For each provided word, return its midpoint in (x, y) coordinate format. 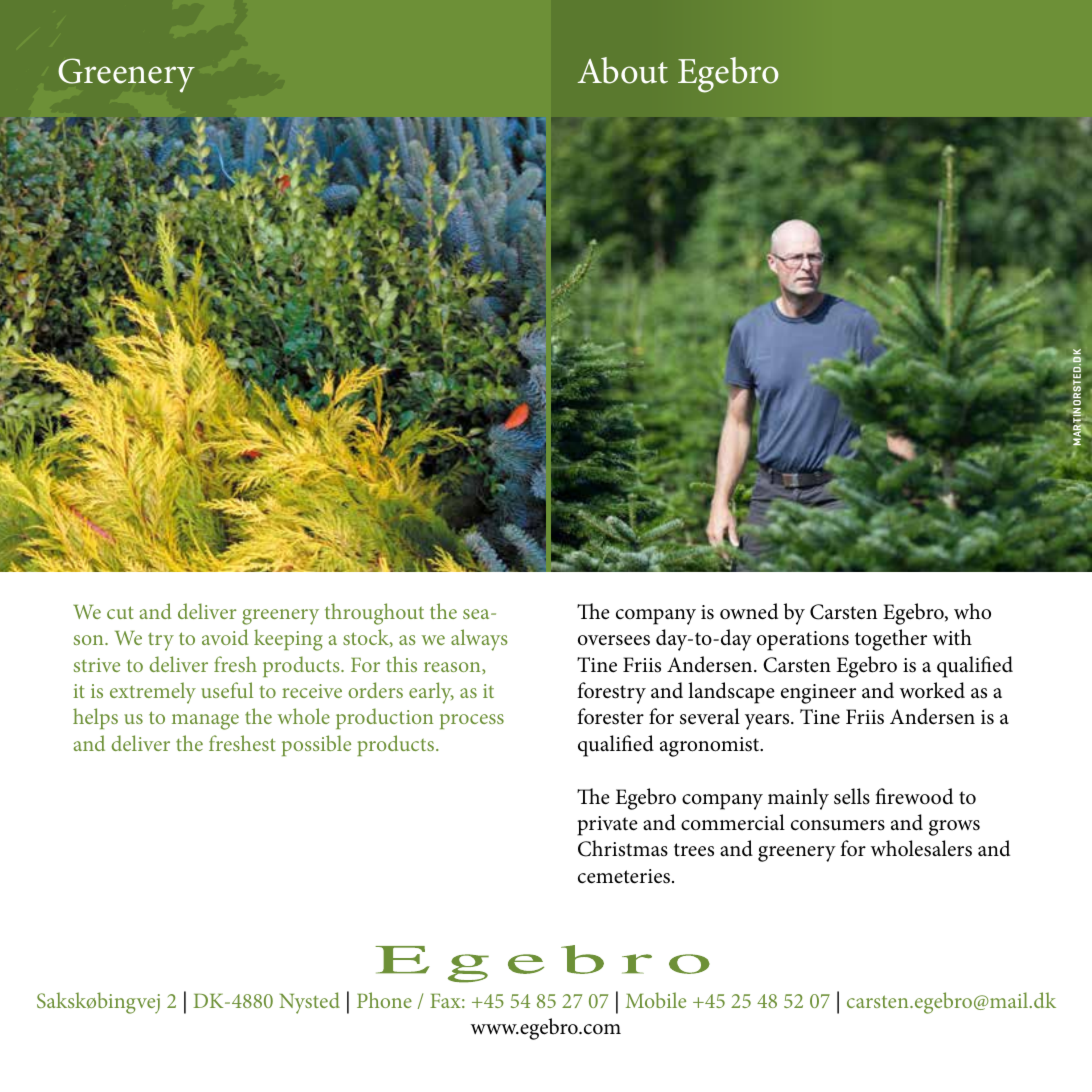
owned (749, 611)
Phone (384, 1000)
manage (205, 722)
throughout (374, 614)
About (623, 70)
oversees (614, 640)
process (472, 721)
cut (120, 612)
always (479, 640)
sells (852, 796)
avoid (225, 637)
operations (803, 641)
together (891, 640)
